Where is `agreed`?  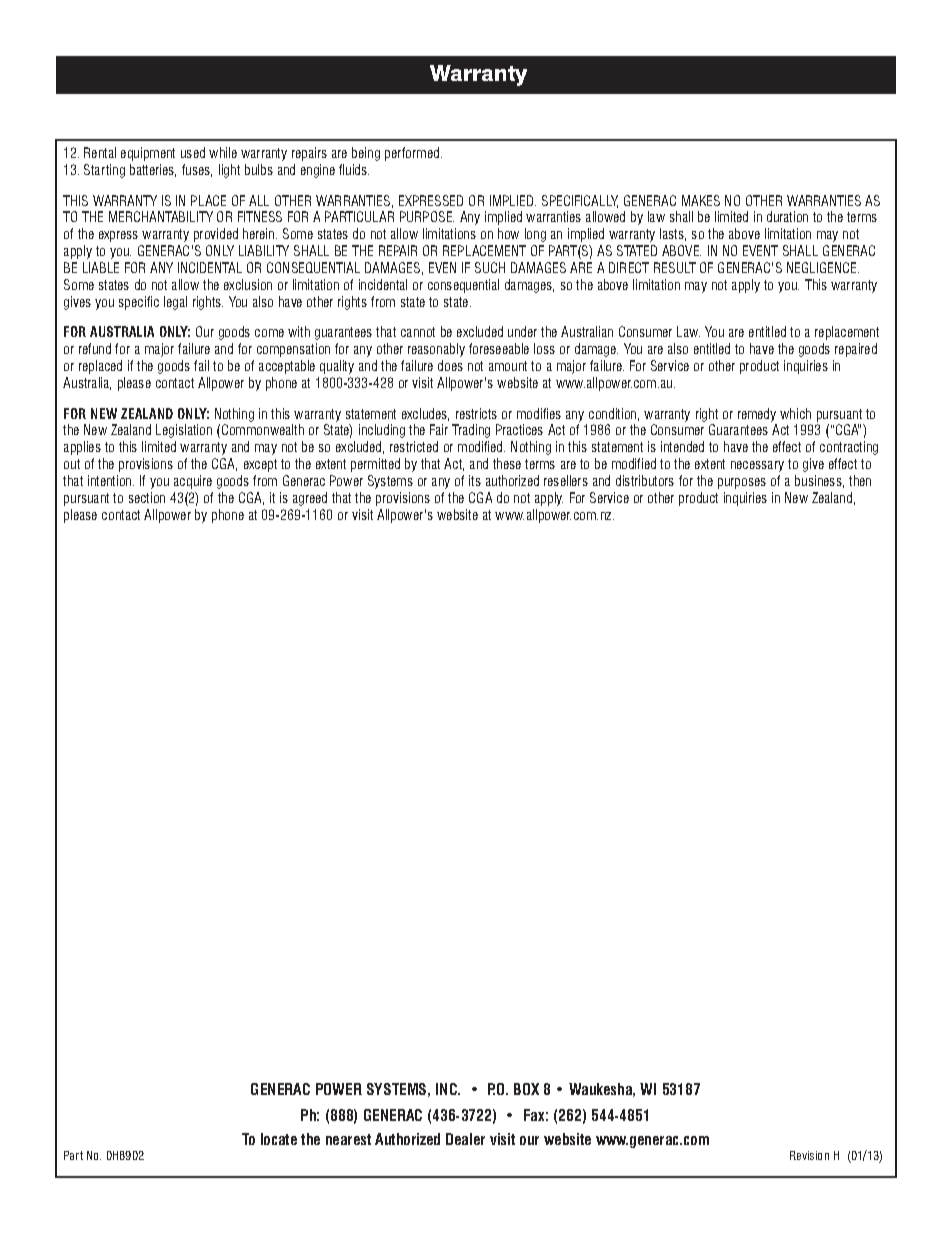 agreed is located at coordinates (310, 499).
